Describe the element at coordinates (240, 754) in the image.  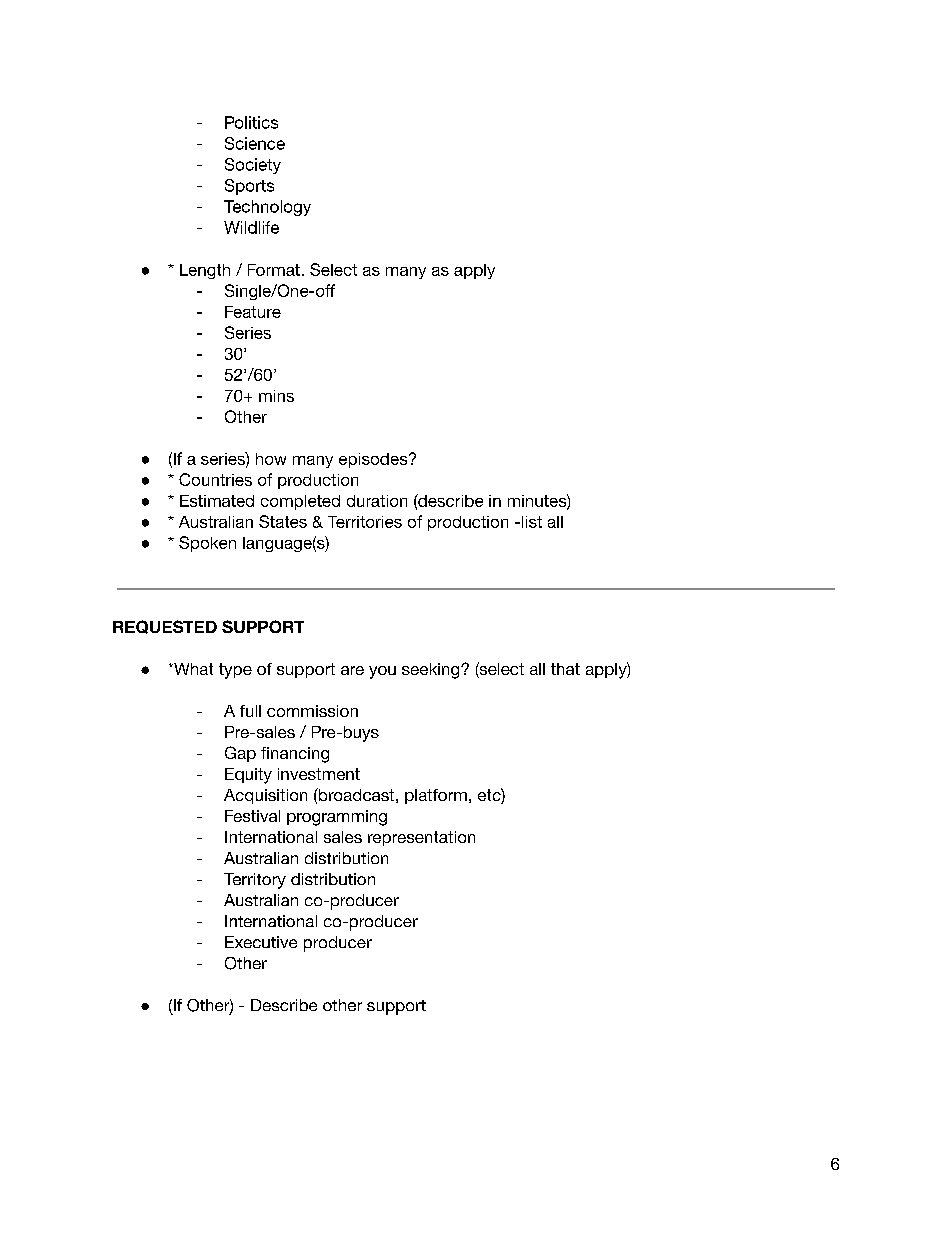
I see `Gap` at that location.
